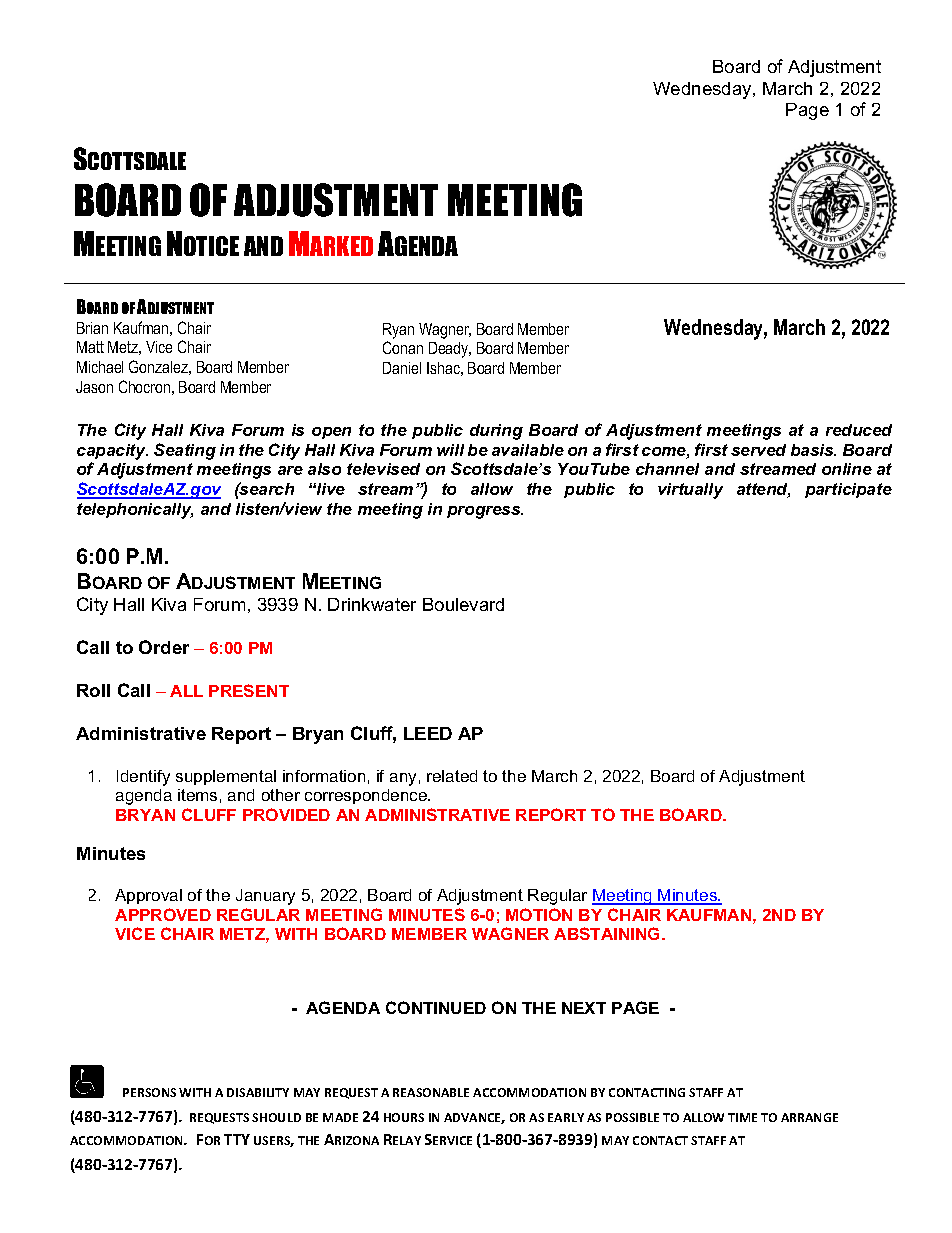  I want to click on attend, so click(763, 490).
